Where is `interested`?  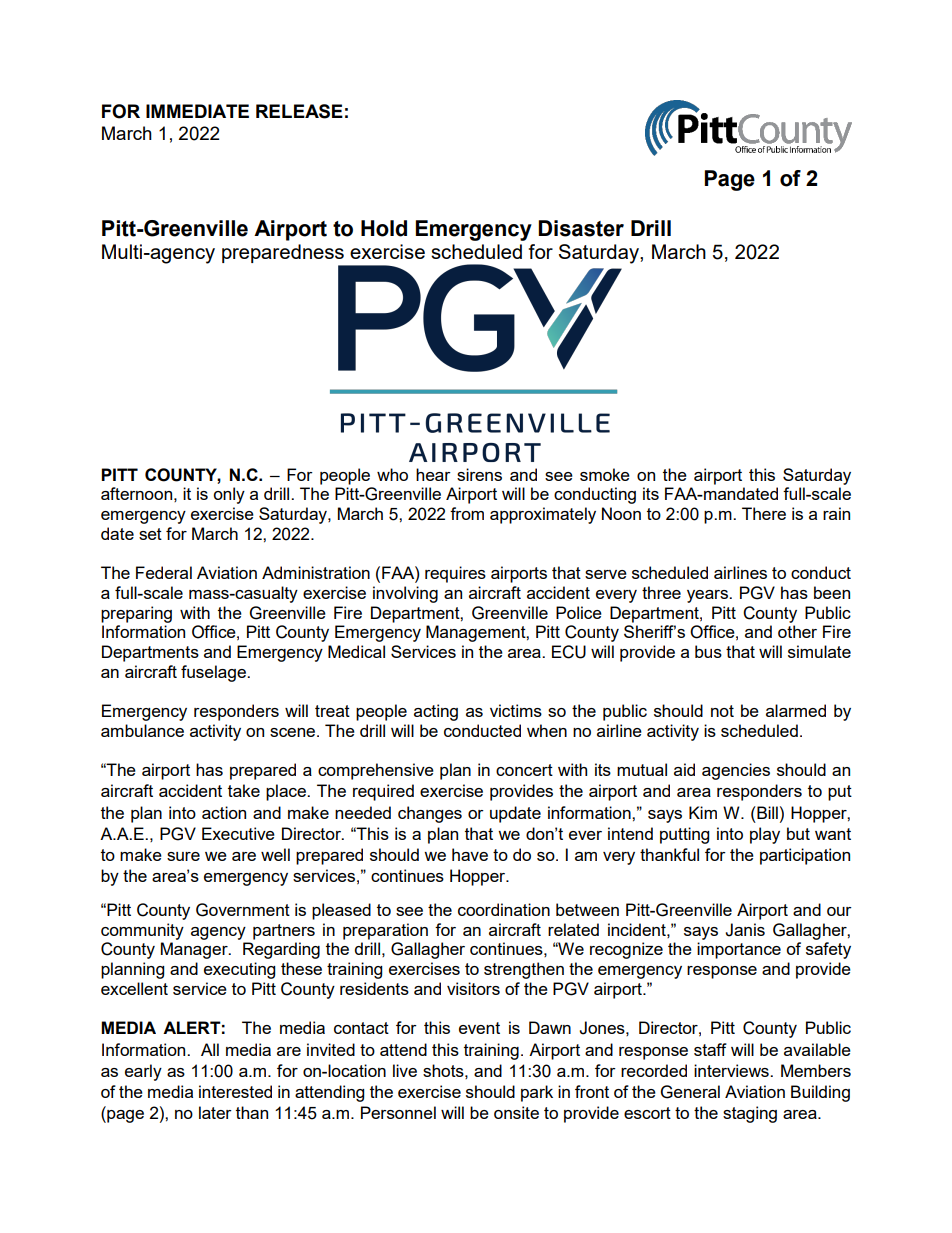 interested is located at coordinates (235, 1091).
